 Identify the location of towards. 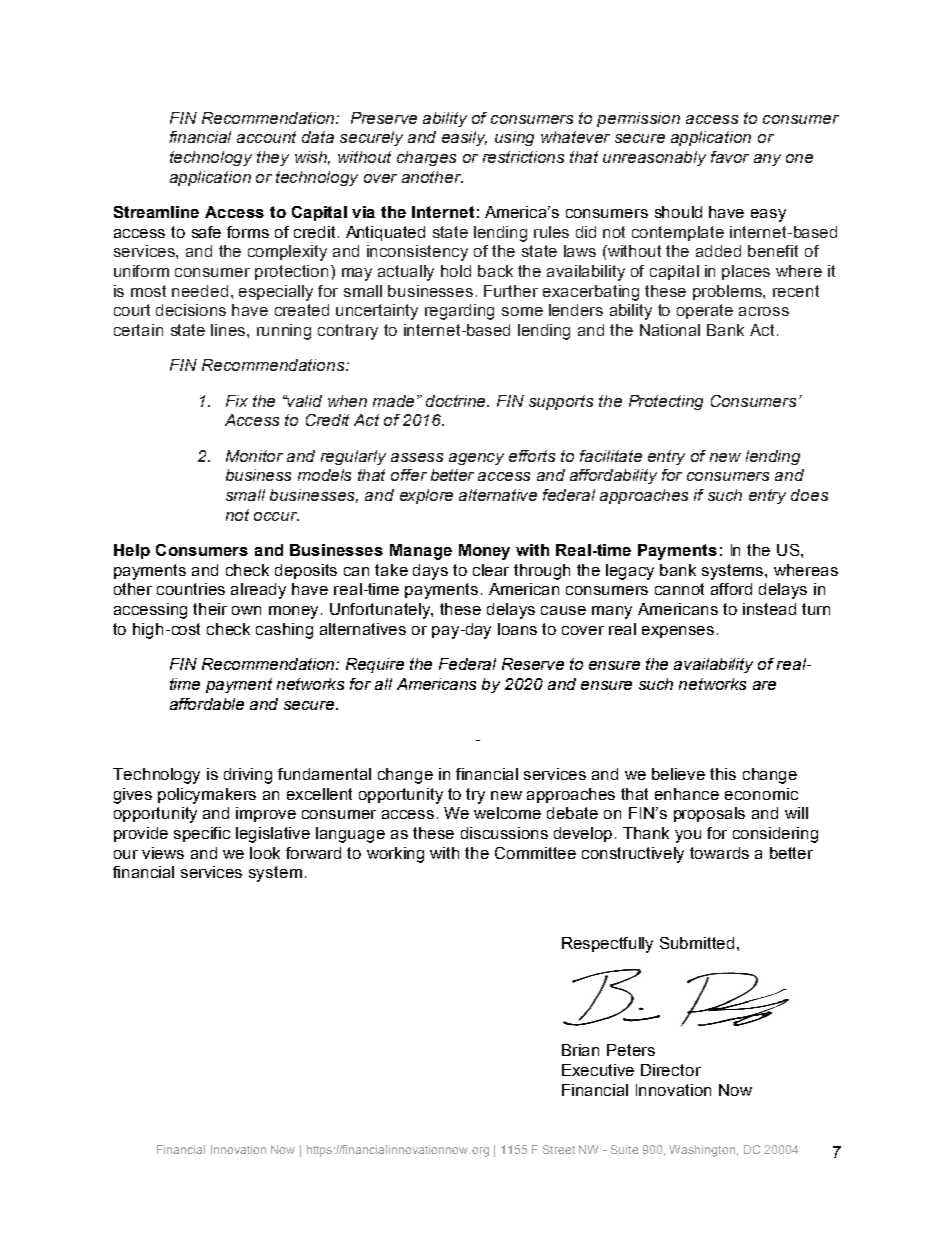
(719, 853).
